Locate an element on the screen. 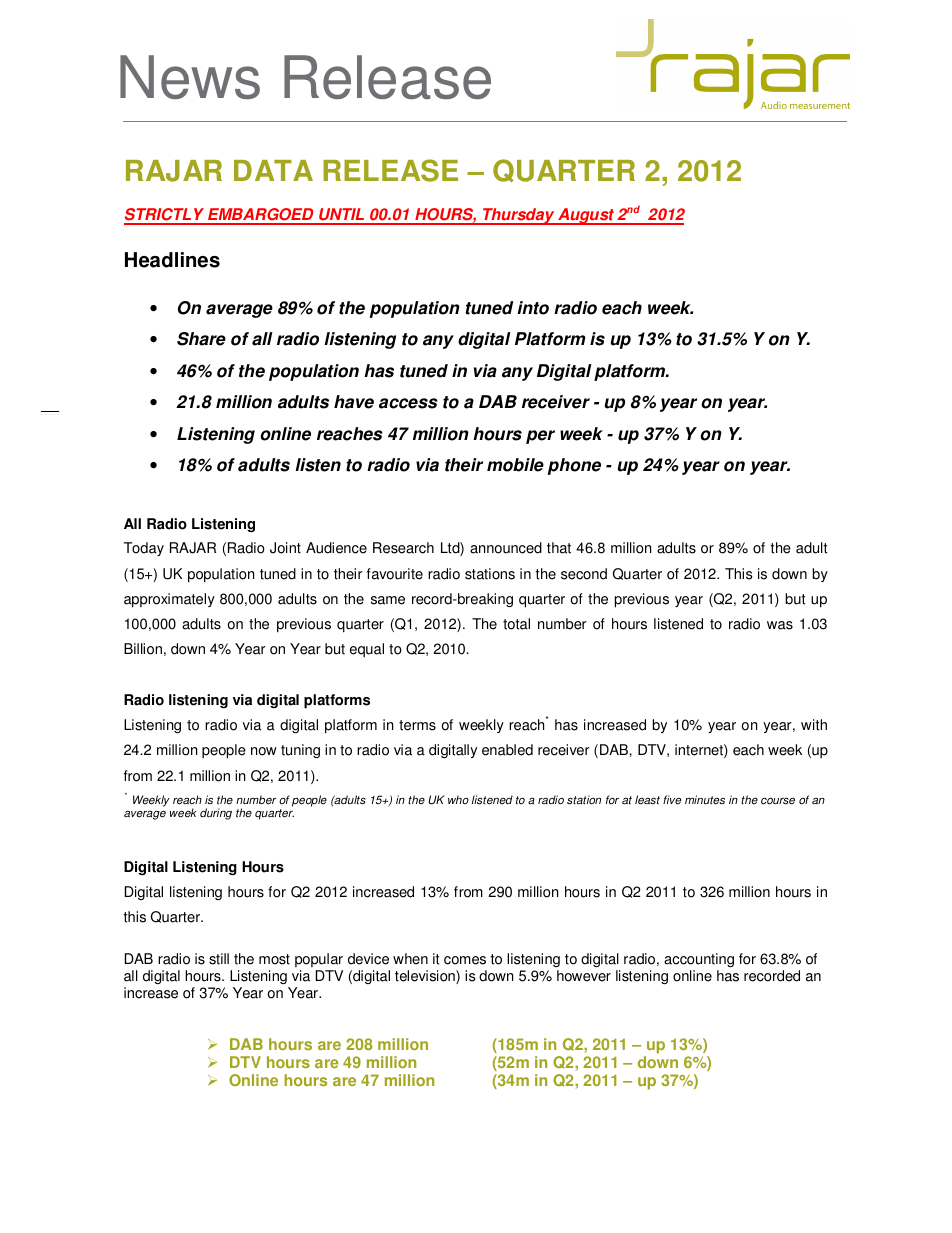 The height and width of the screenshot is (1233, 952). Thursday is located at coordinates (519, 216).
